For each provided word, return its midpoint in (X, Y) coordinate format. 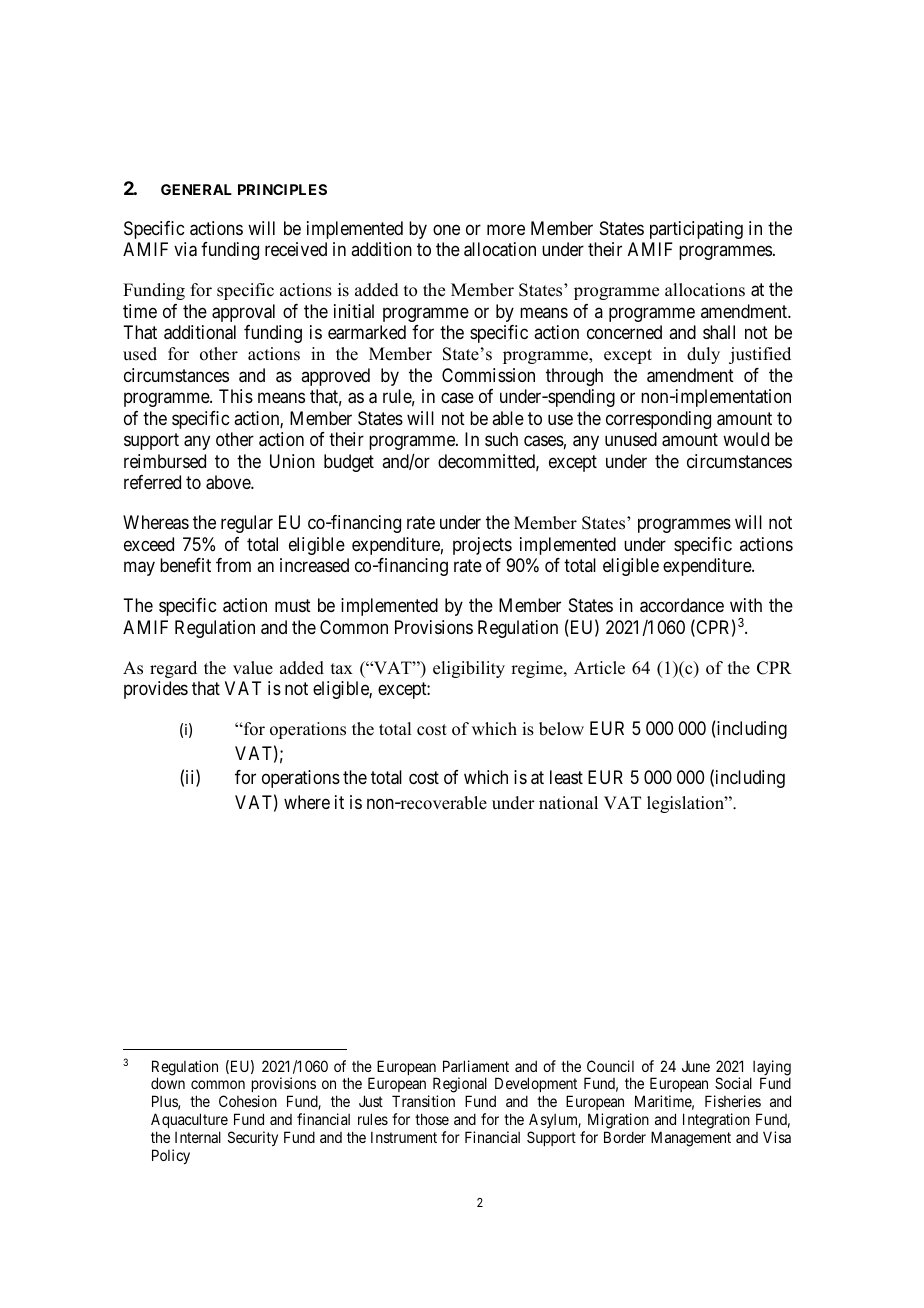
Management (691, 1139)
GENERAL (196, 189)
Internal (198, 1137)
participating (696, 230)
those (432, 1119)
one (446, 229)
